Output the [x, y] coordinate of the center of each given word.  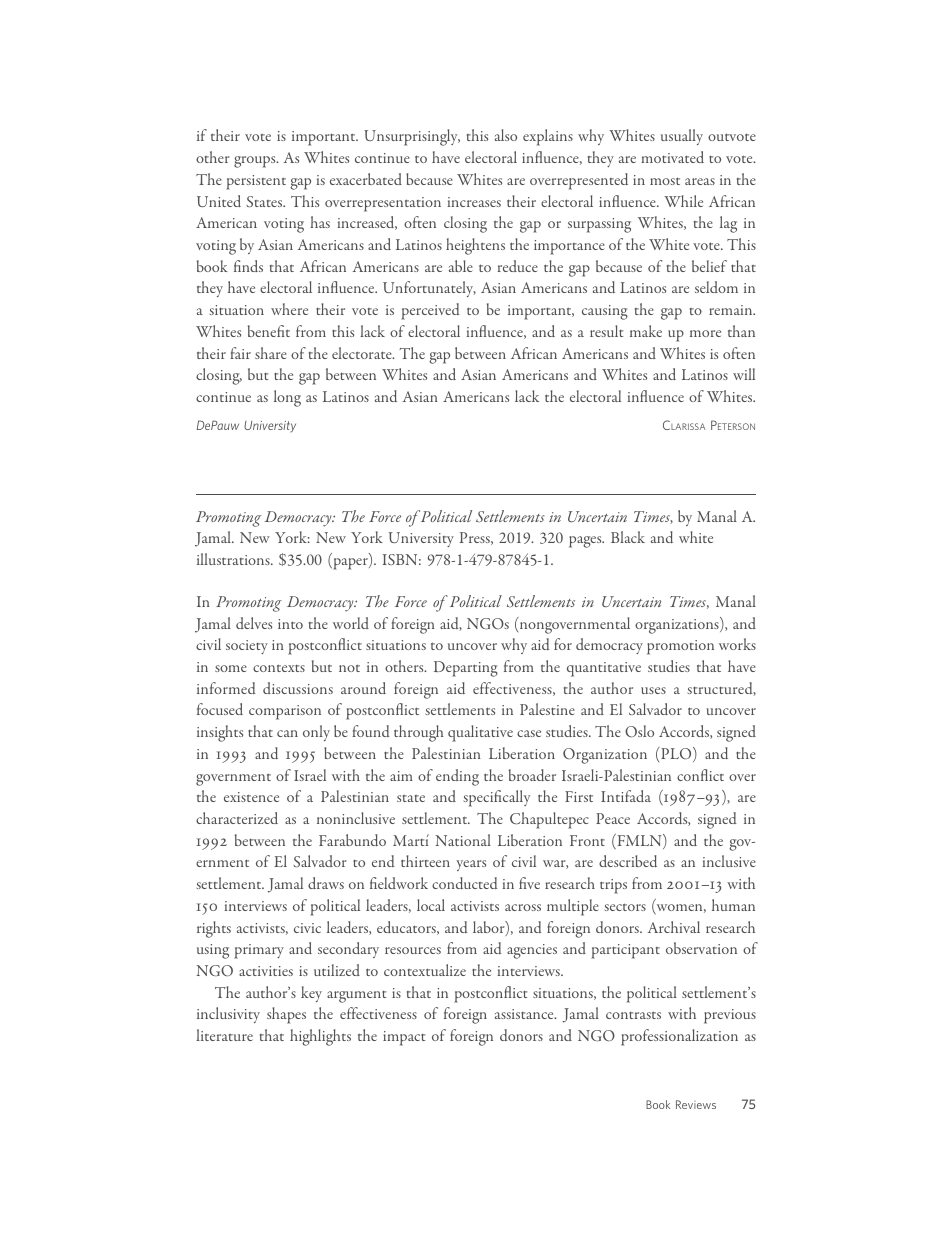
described [628, 861]
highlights [320, 1037]
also [506, 135]
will [744, 374]
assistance [525, 1014]
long [287, 398]
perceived [430, 311]
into [290, 624]
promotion [680, 647]
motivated [672, 157]
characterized [237, 818]
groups [256, 162]
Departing [466, 669]
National [463, 840]
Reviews [696, 1104]
